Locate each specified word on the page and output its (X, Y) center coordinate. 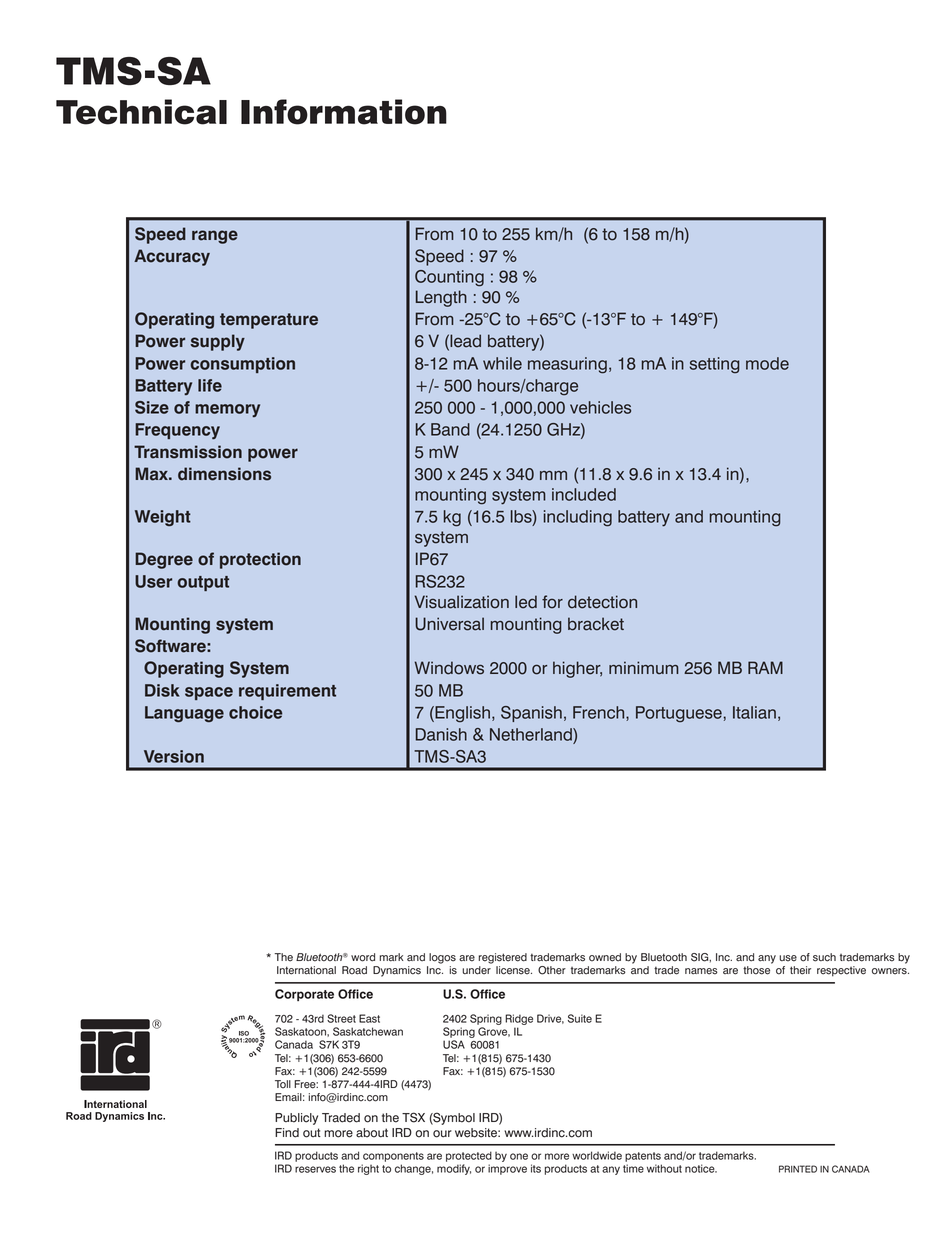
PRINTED (798, 1169)
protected (469, 1156)
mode (767, 363)
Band (450, 429)
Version (174, 756)
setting (715, 365)
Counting (449, 278)
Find (287, 1133)
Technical (141, 112)
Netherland (532, 734)
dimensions (224, 474)
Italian (754, 712)
